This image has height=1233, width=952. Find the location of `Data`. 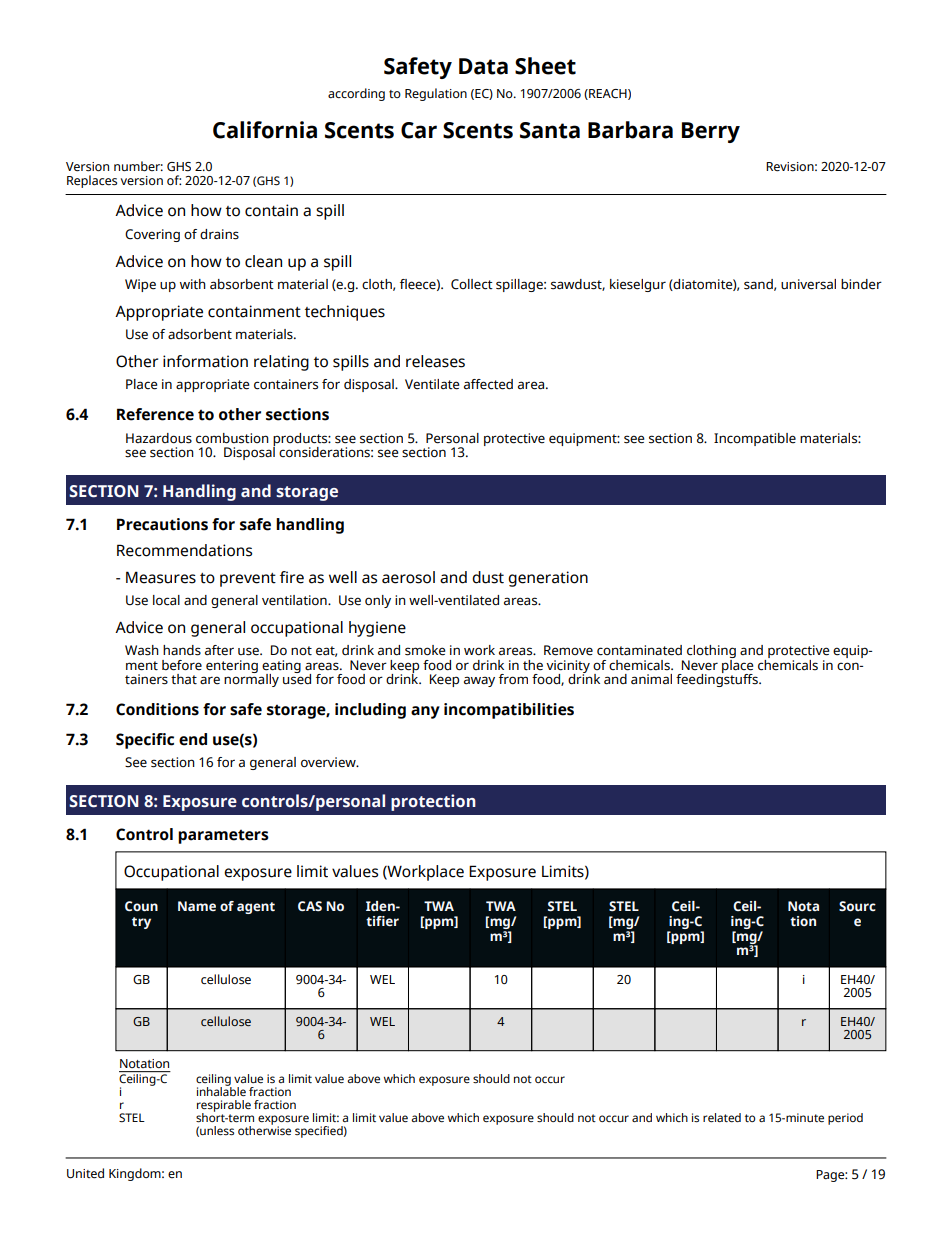

Data is located at coordinates (483, 66).
